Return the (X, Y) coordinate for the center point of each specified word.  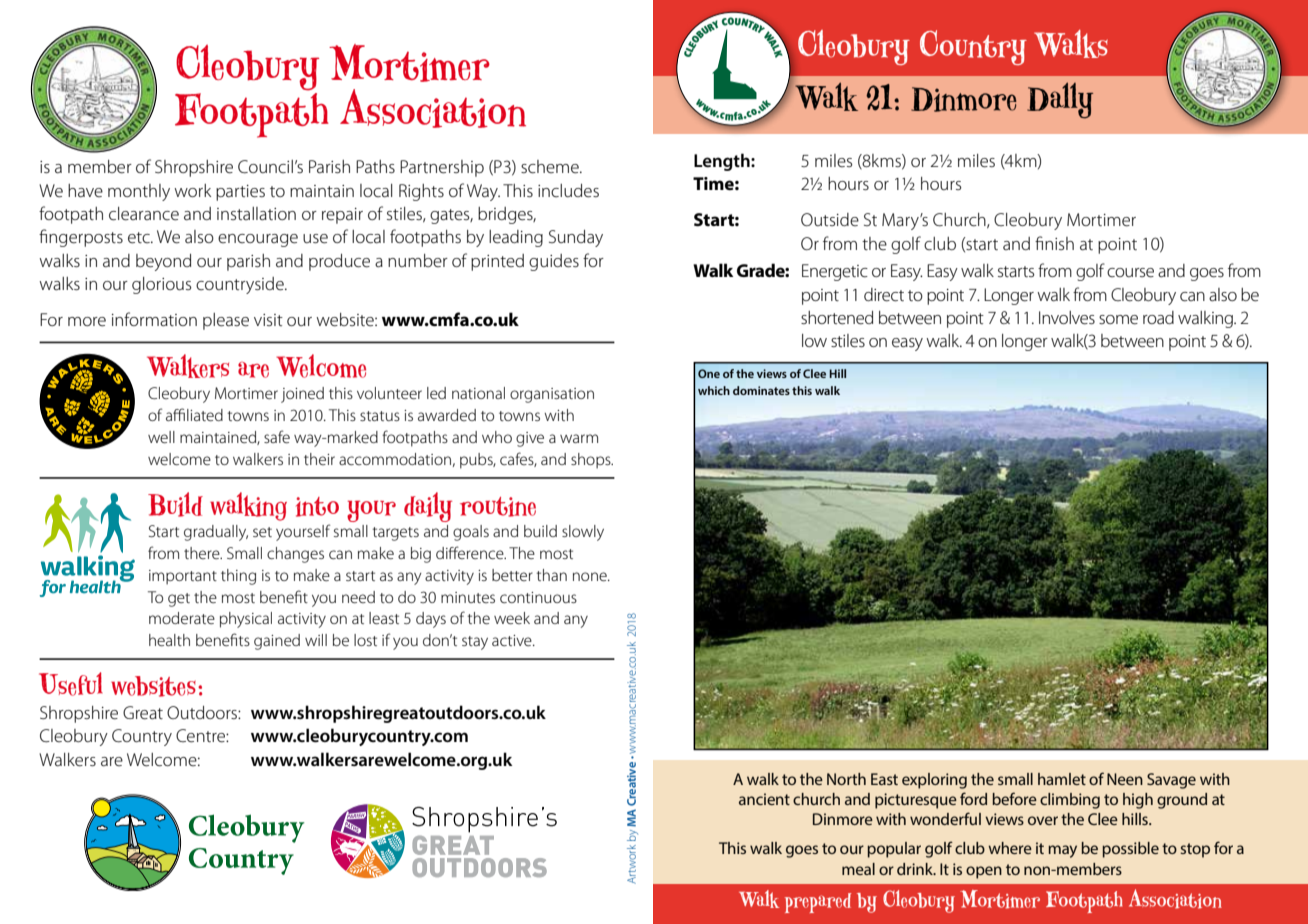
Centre (201, 736)
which (714, 390)
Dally (1060, 100)
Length (723, 162)
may (1062, 851)
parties (240, 193)
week (512, 618)
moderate (182, 618)
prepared (818, 903)
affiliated (194, 414)
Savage (1171, 781)
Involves (1067, 318)
